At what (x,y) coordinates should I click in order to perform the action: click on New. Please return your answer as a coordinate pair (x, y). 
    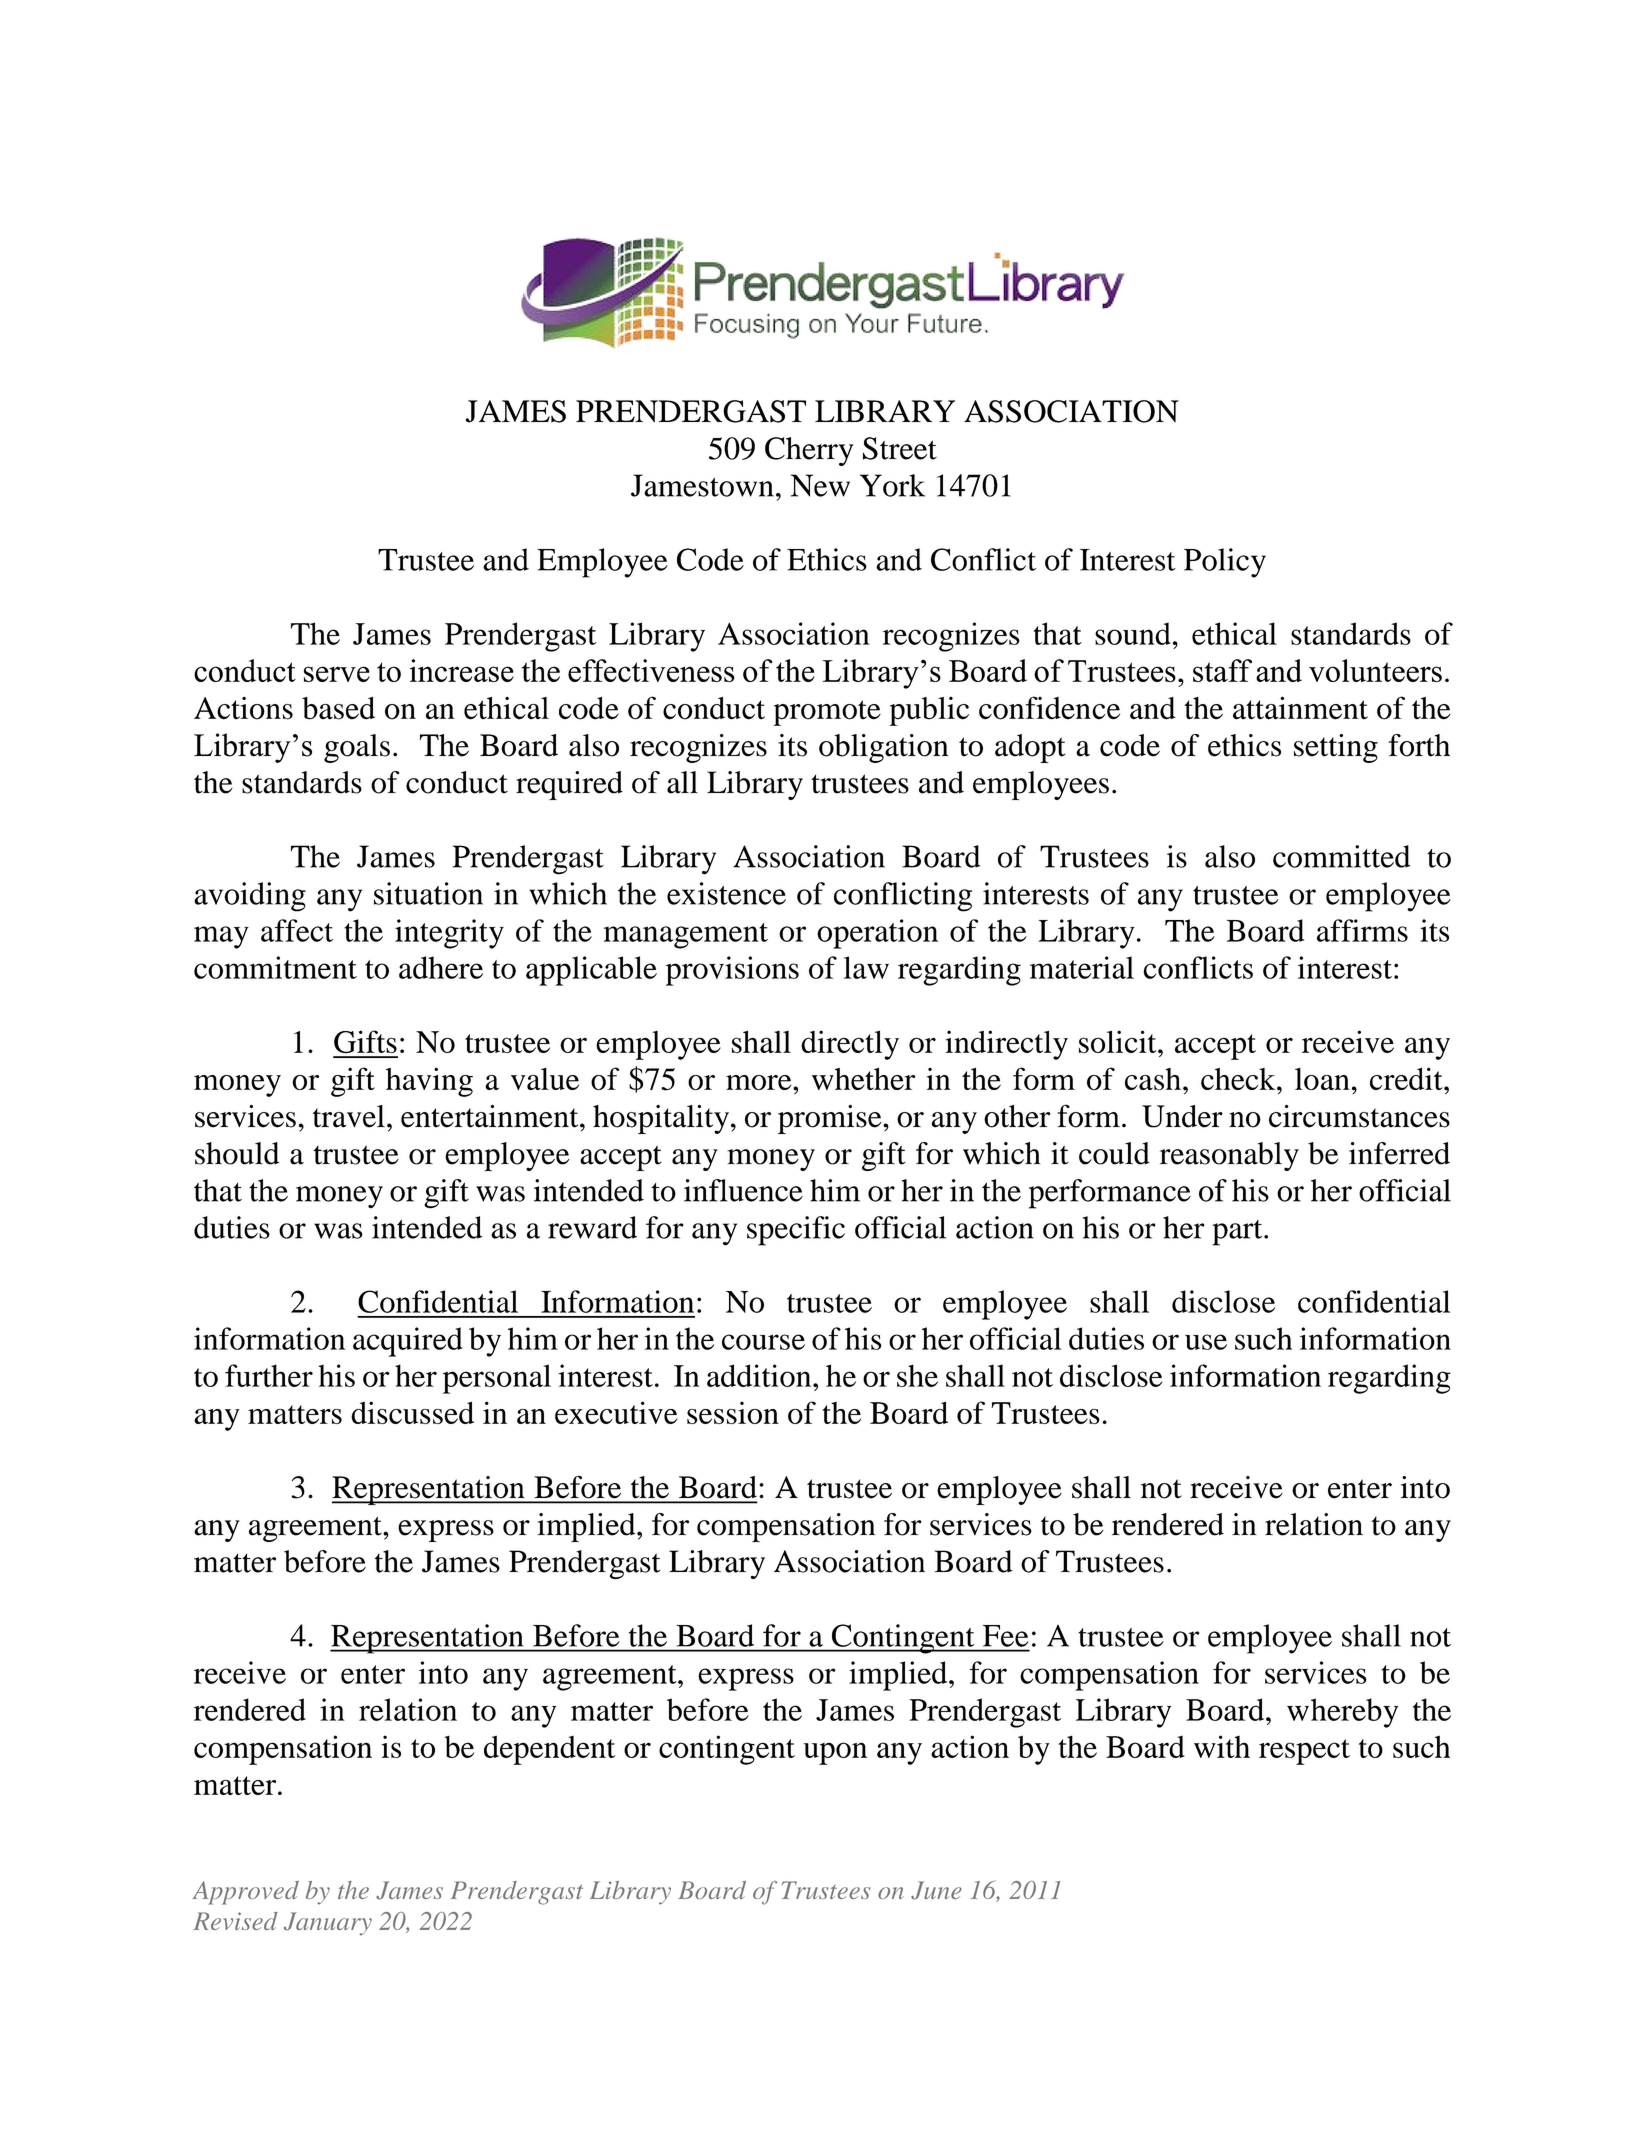
    Looking at the image, I should click on (820, 485).
